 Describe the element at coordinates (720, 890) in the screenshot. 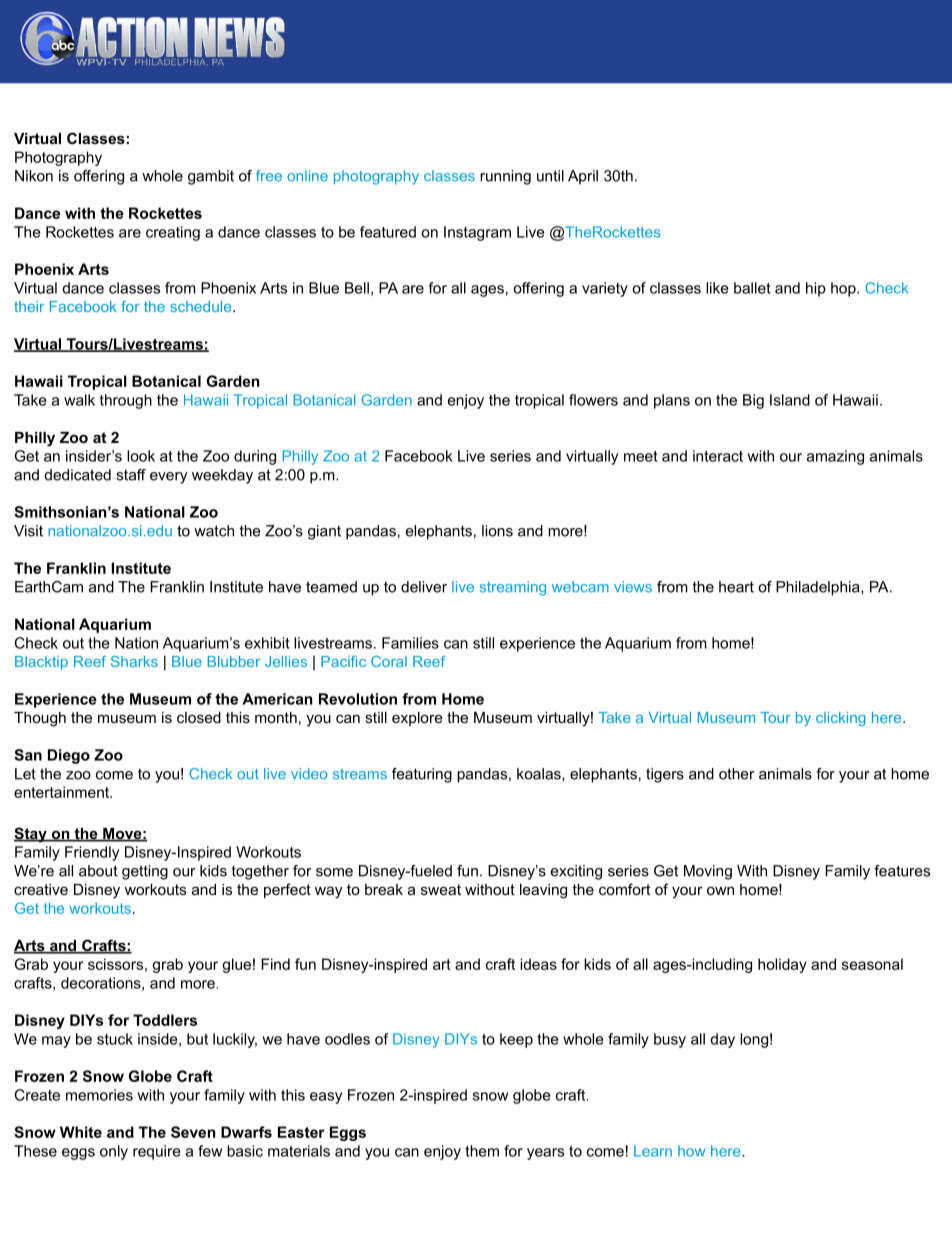

I see `own` at that location.
